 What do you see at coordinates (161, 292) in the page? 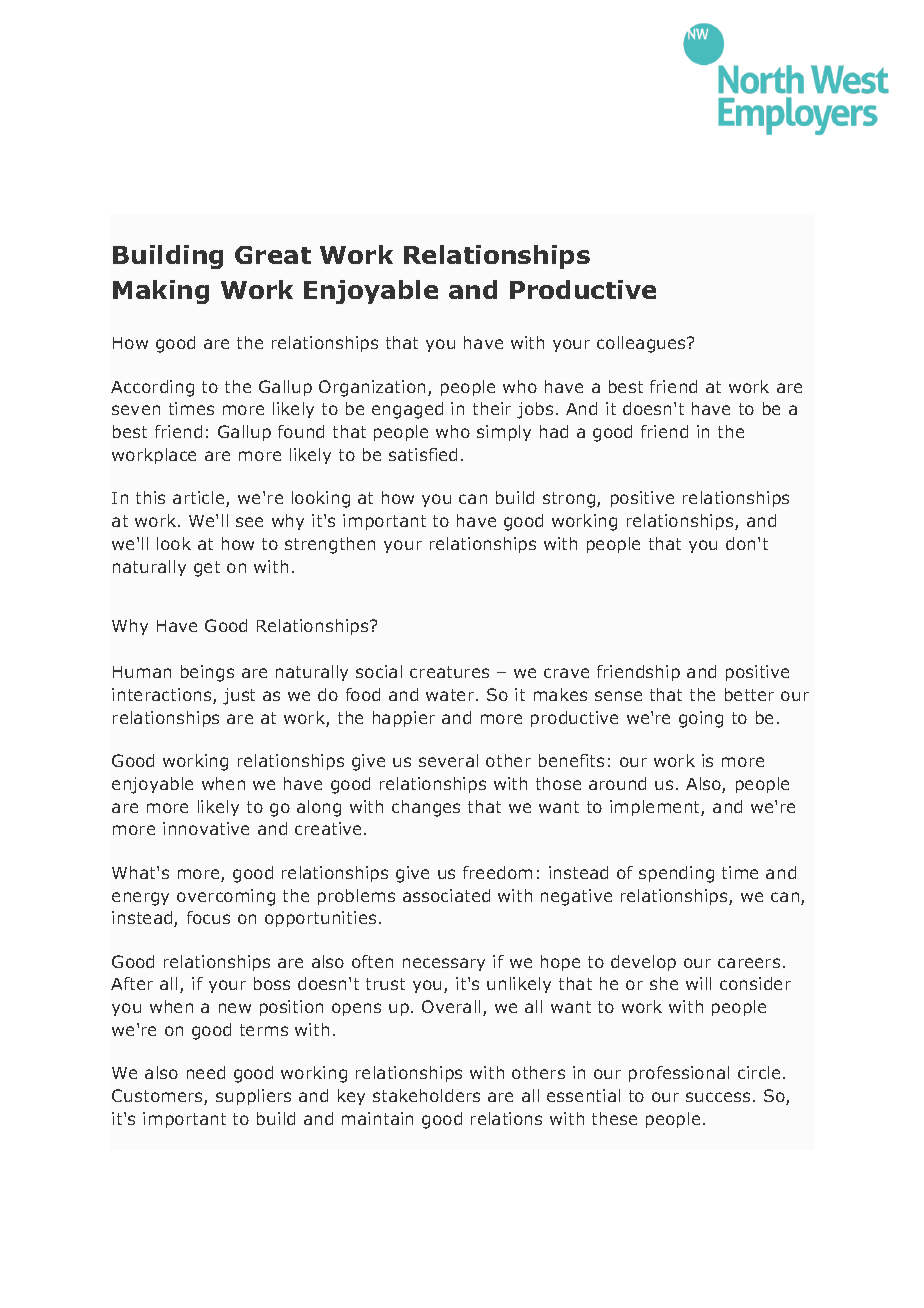
I see `Making` at bounding box center [161, 292].
